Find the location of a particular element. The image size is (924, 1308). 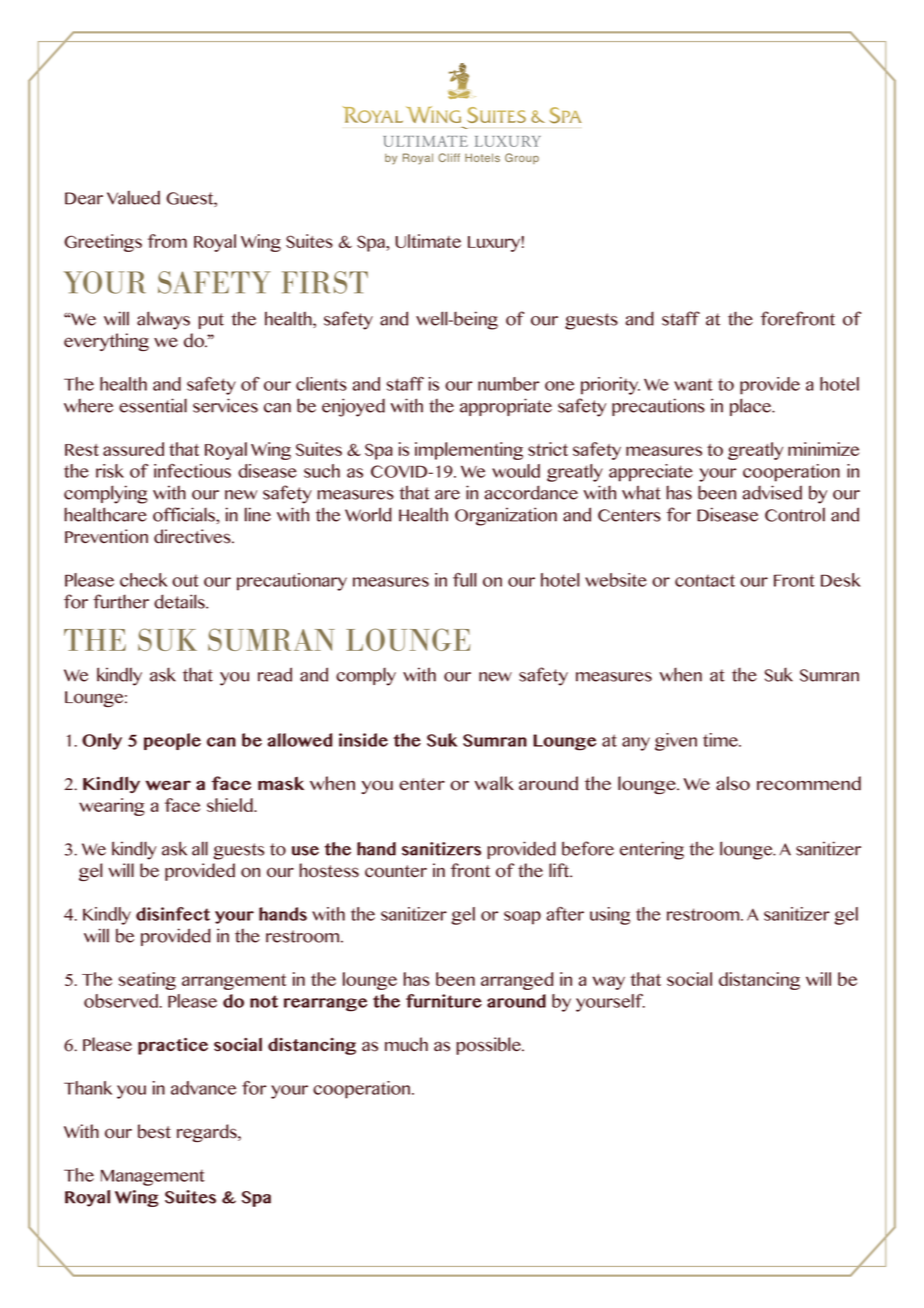

inside is located at coordinates (363, 740).
